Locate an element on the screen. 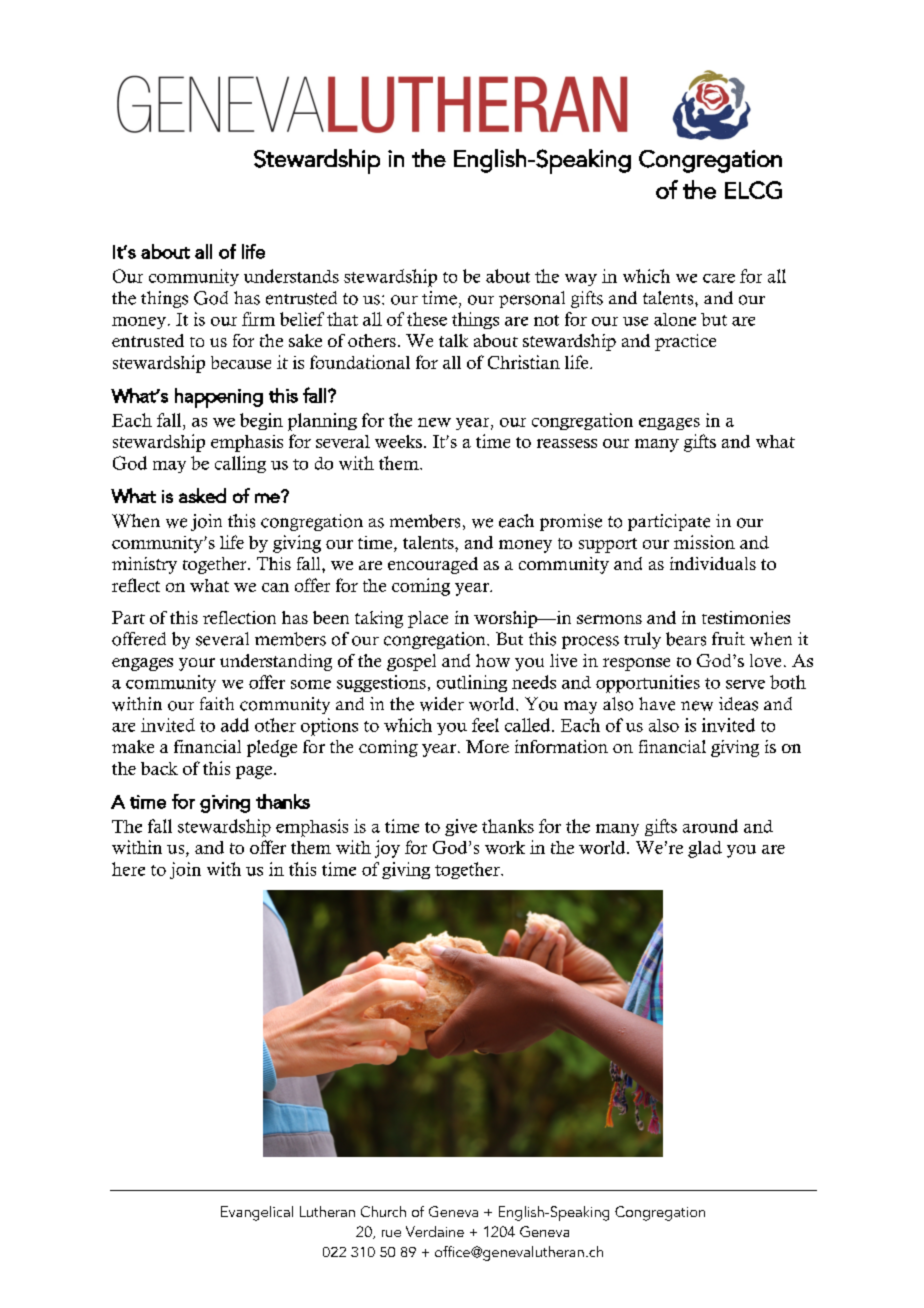 The image size is (924, 1308). work is located at coordinates (505, 847).
